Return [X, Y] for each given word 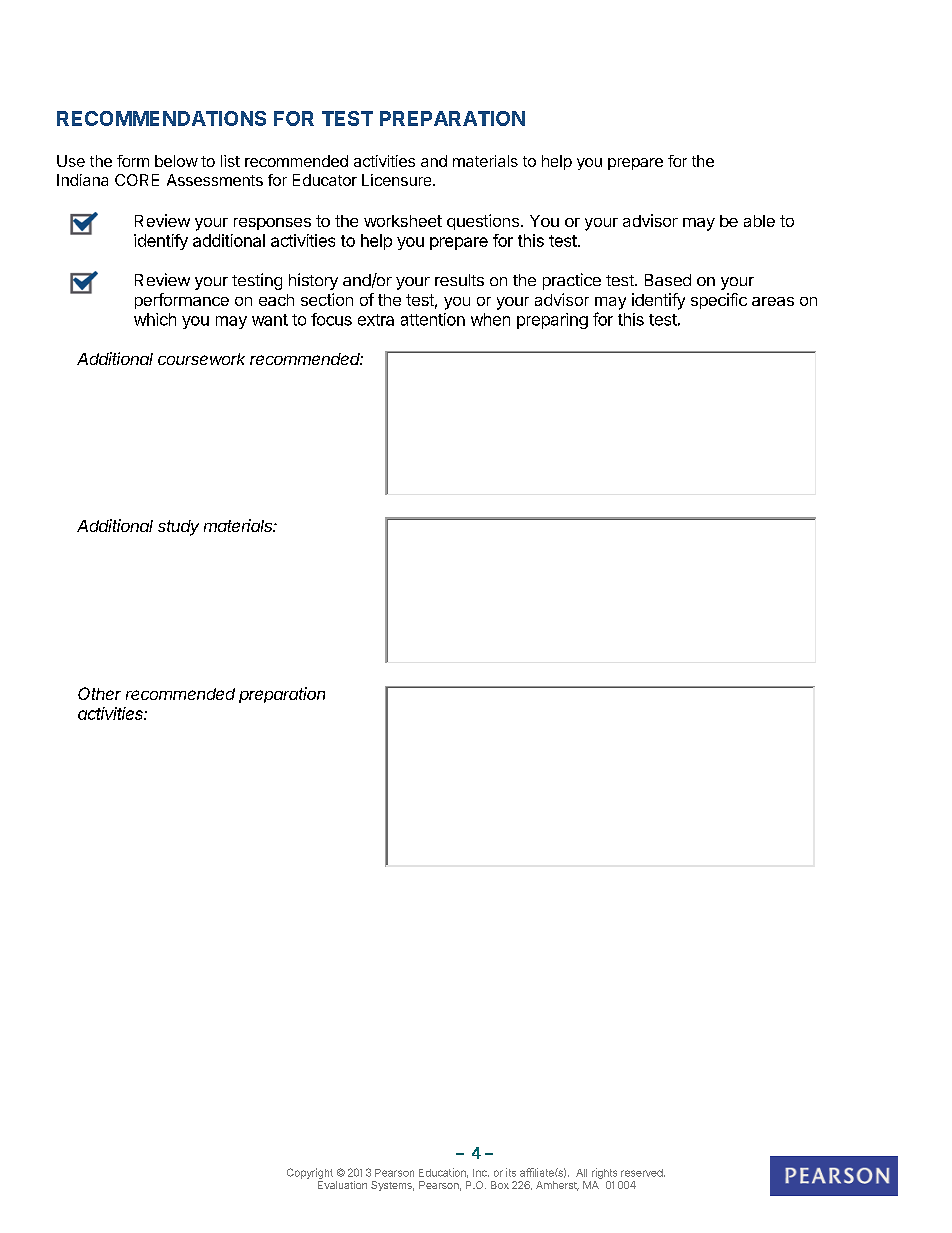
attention [433, 319]
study [178, 528]
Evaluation [342, 1185]
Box [500, 1185]
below [176, 161]
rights [604, 1173]
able [759, 221]
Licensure [398, 180]
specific [719, 301]
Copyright [310, 1173]
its [511, 1172]
